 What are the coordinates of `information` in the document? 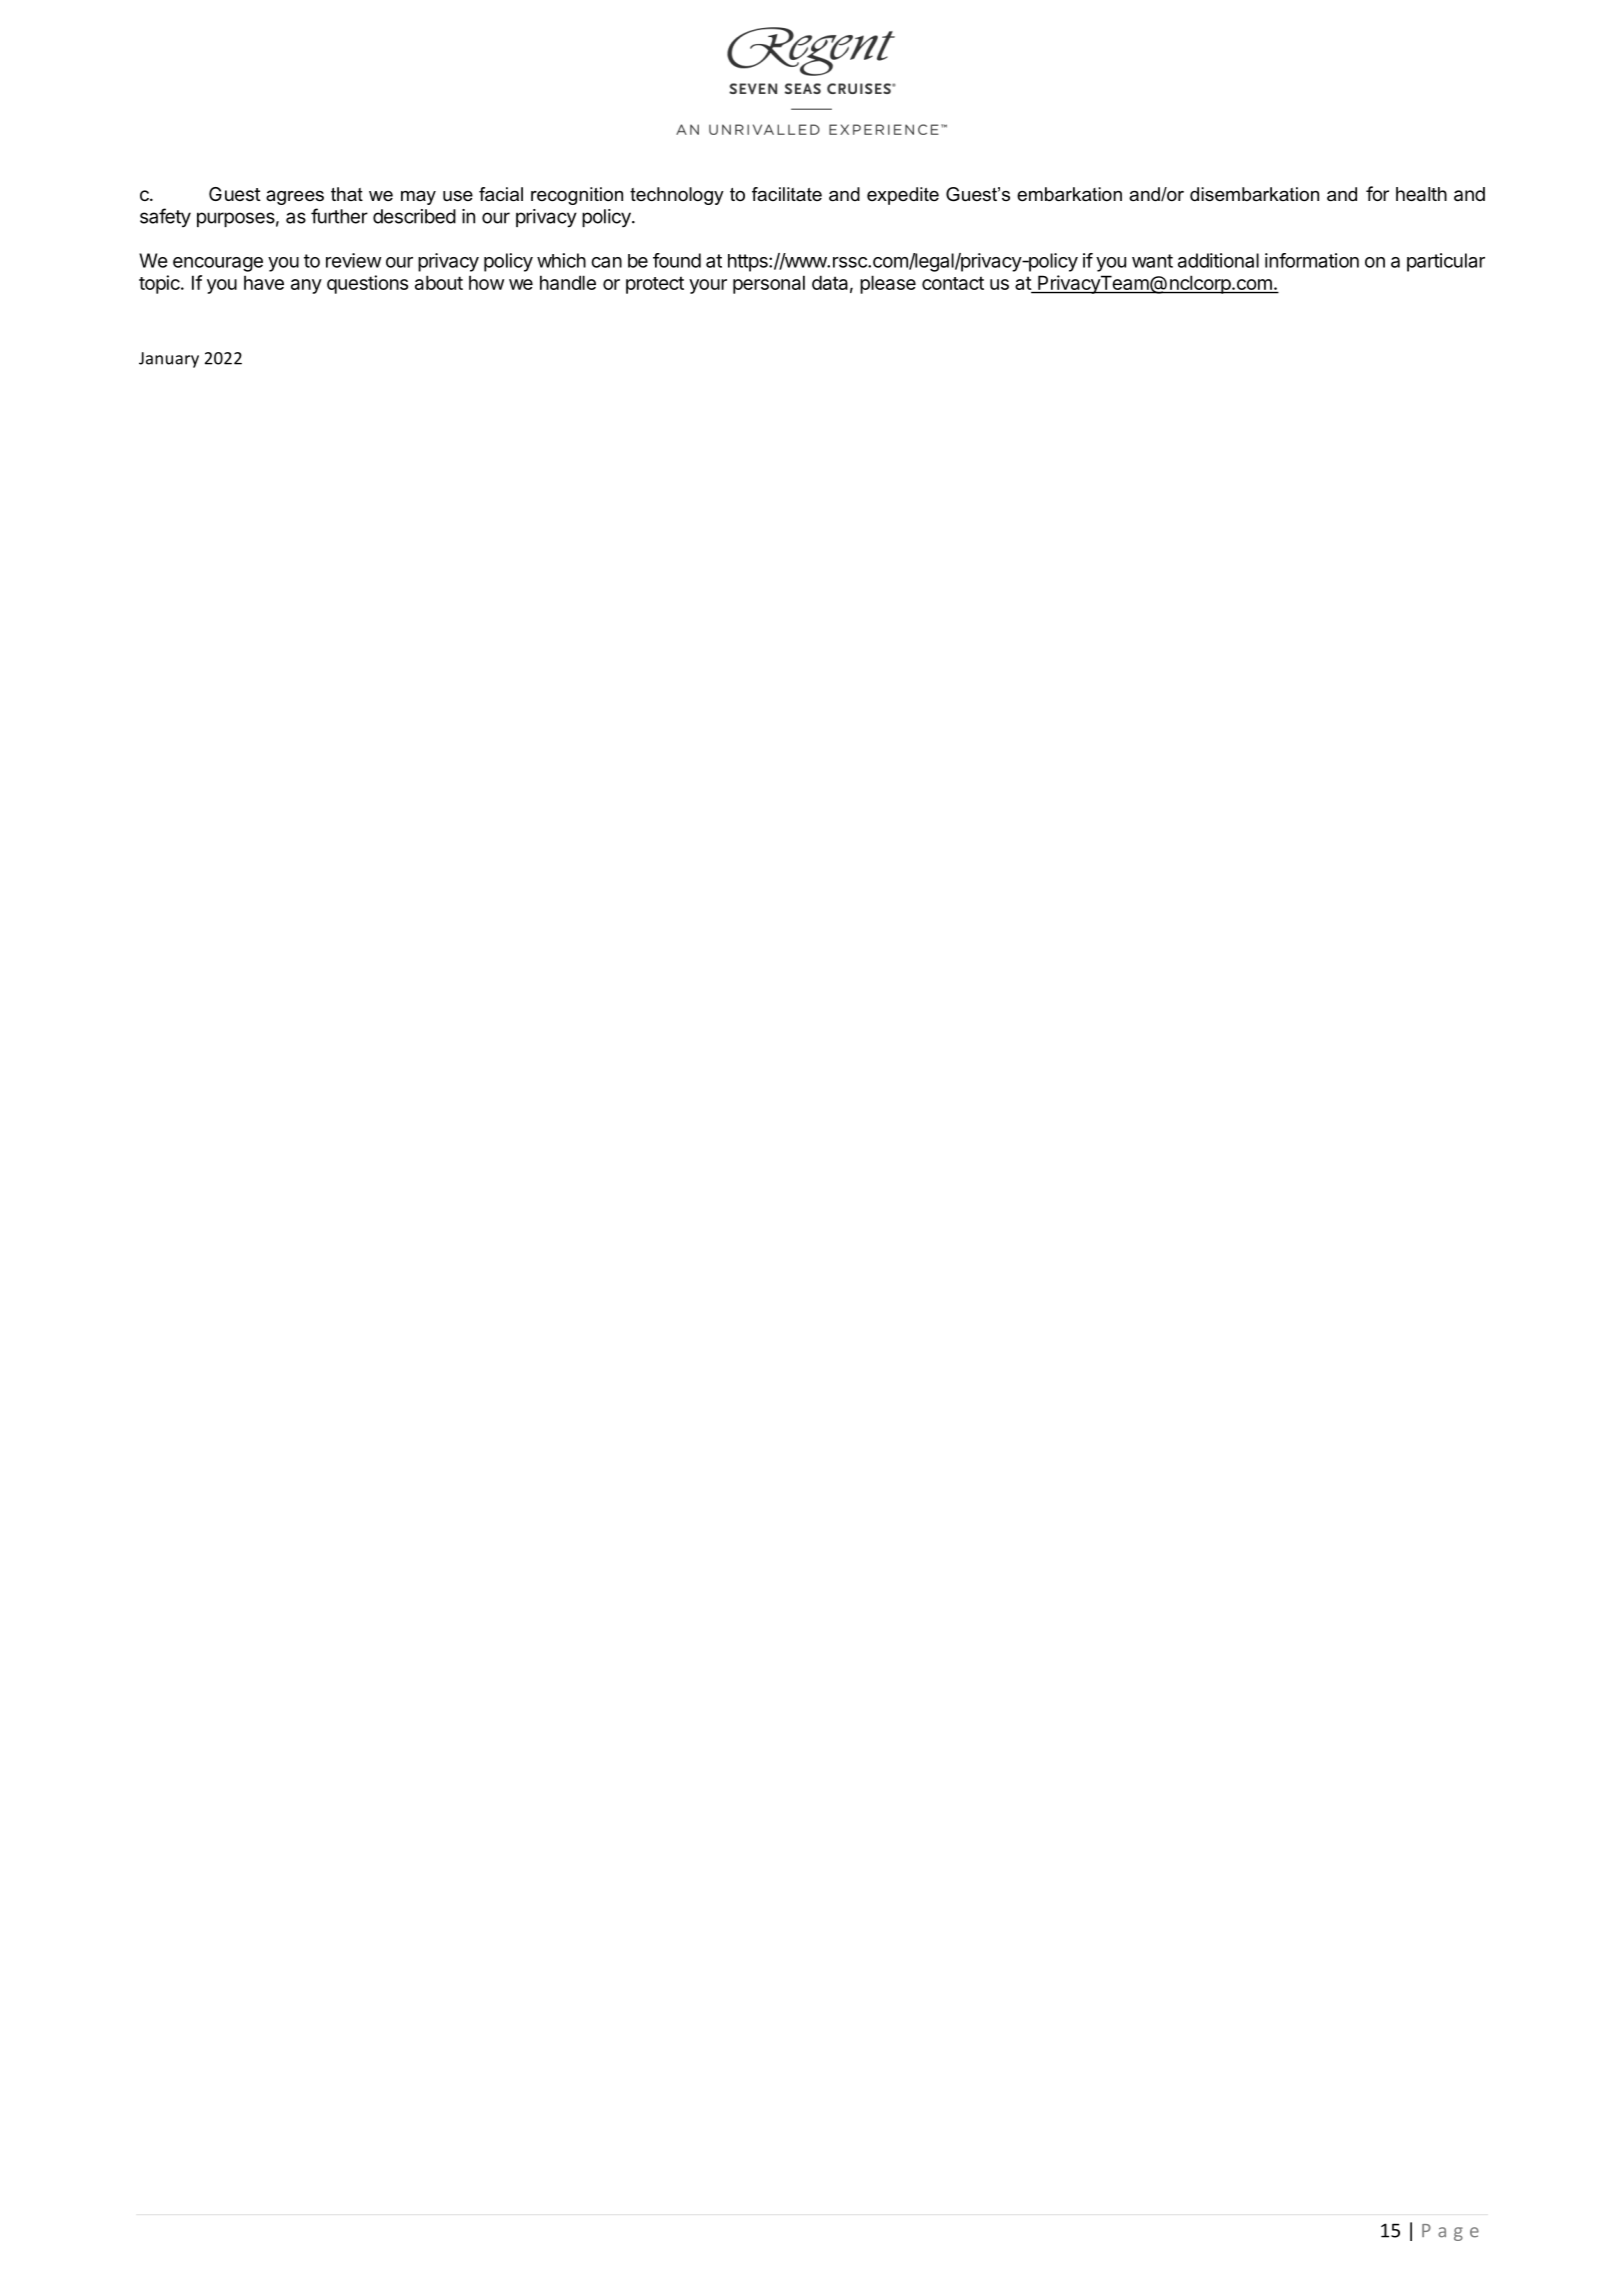 It's located at (1312, 260).
